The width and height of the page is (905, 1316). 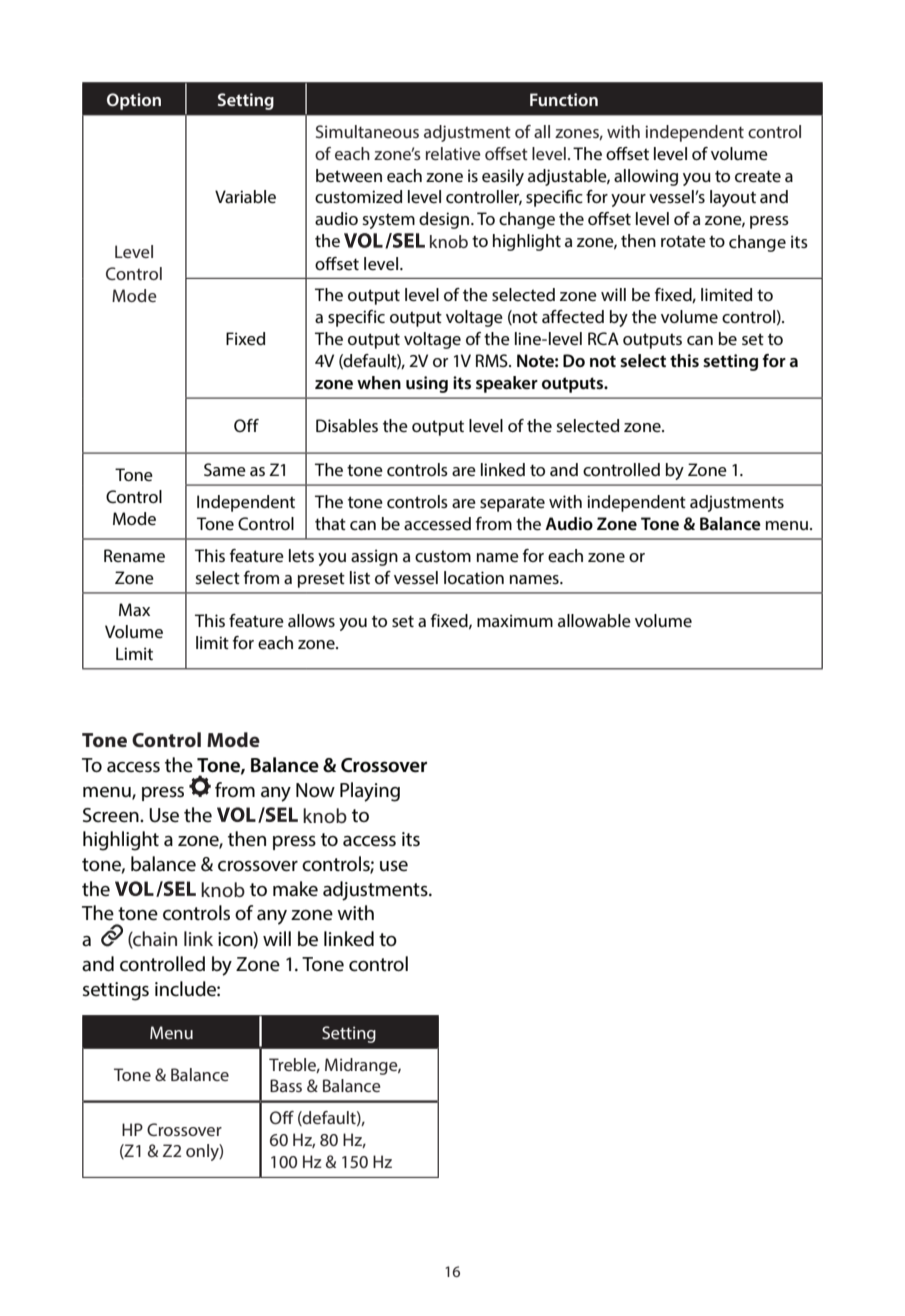 I want to click on location, so click(x=474, y=577).
